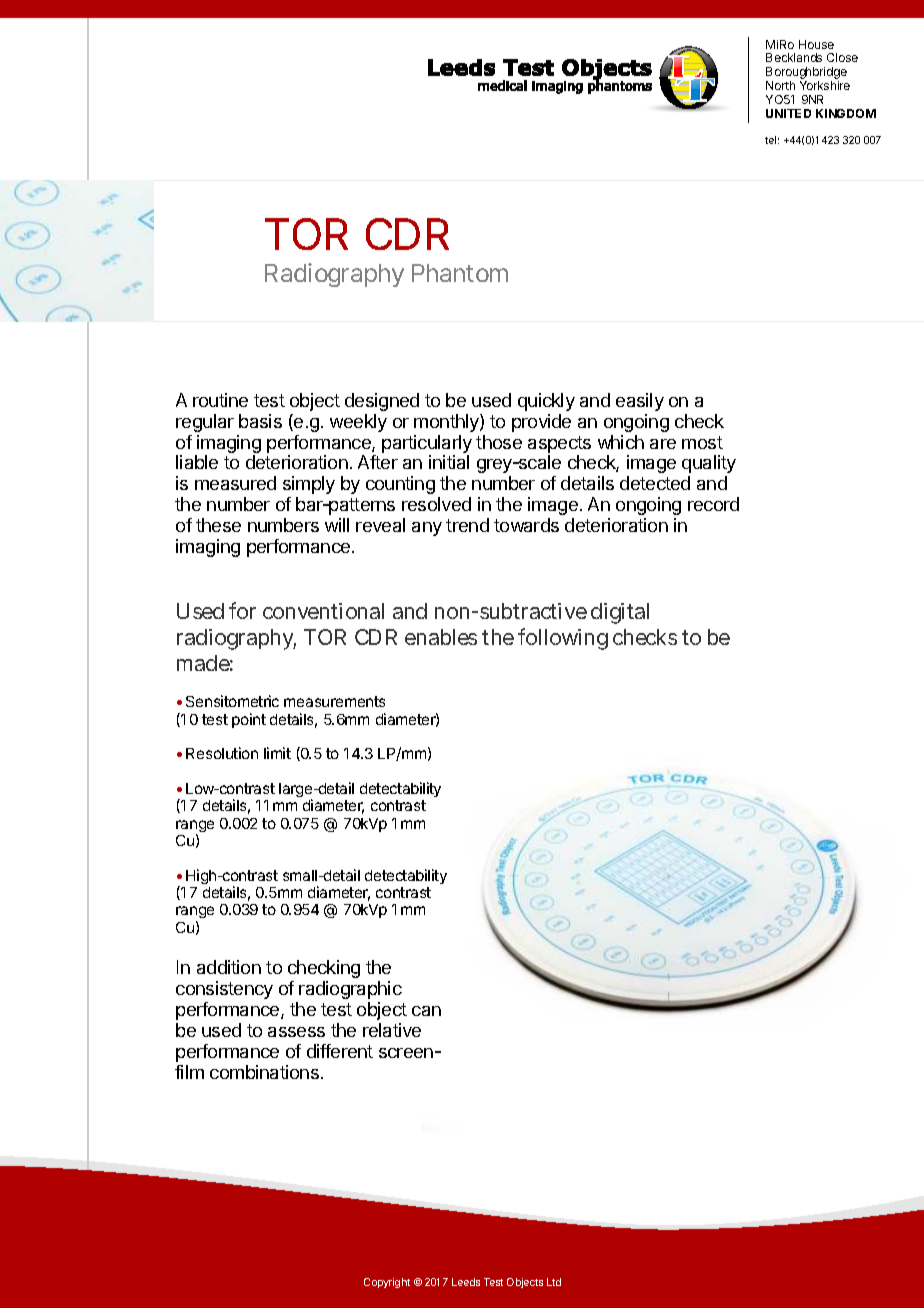 The height and width of the screenshot is (1308, 924). Describe the element at coordinates (620, 613) in the screenshot. I see `digital` at that location.
